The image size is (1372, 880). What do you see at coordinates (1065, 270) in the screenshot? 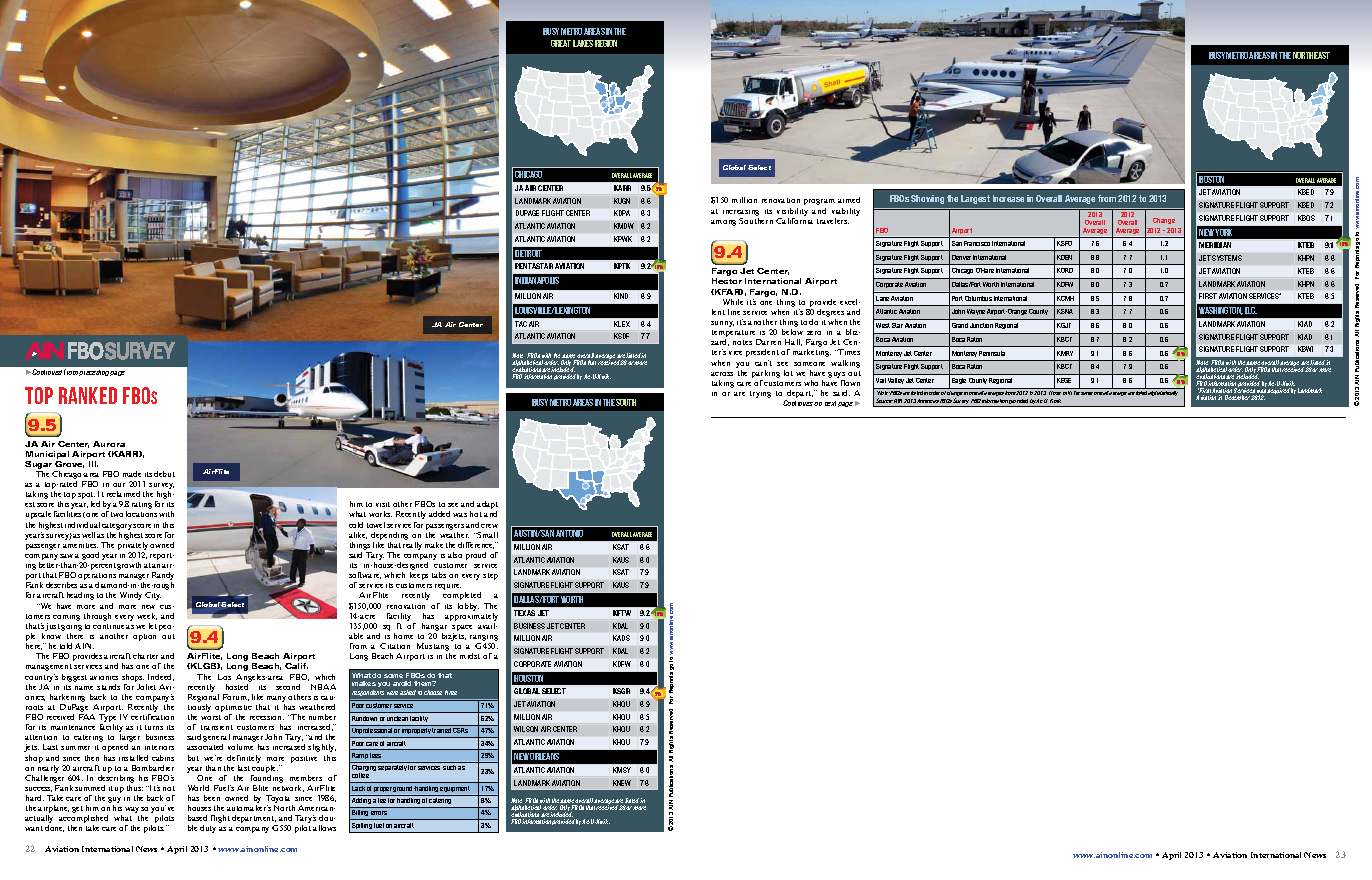
I see `KORD` at bounding box center [1065, 270].
